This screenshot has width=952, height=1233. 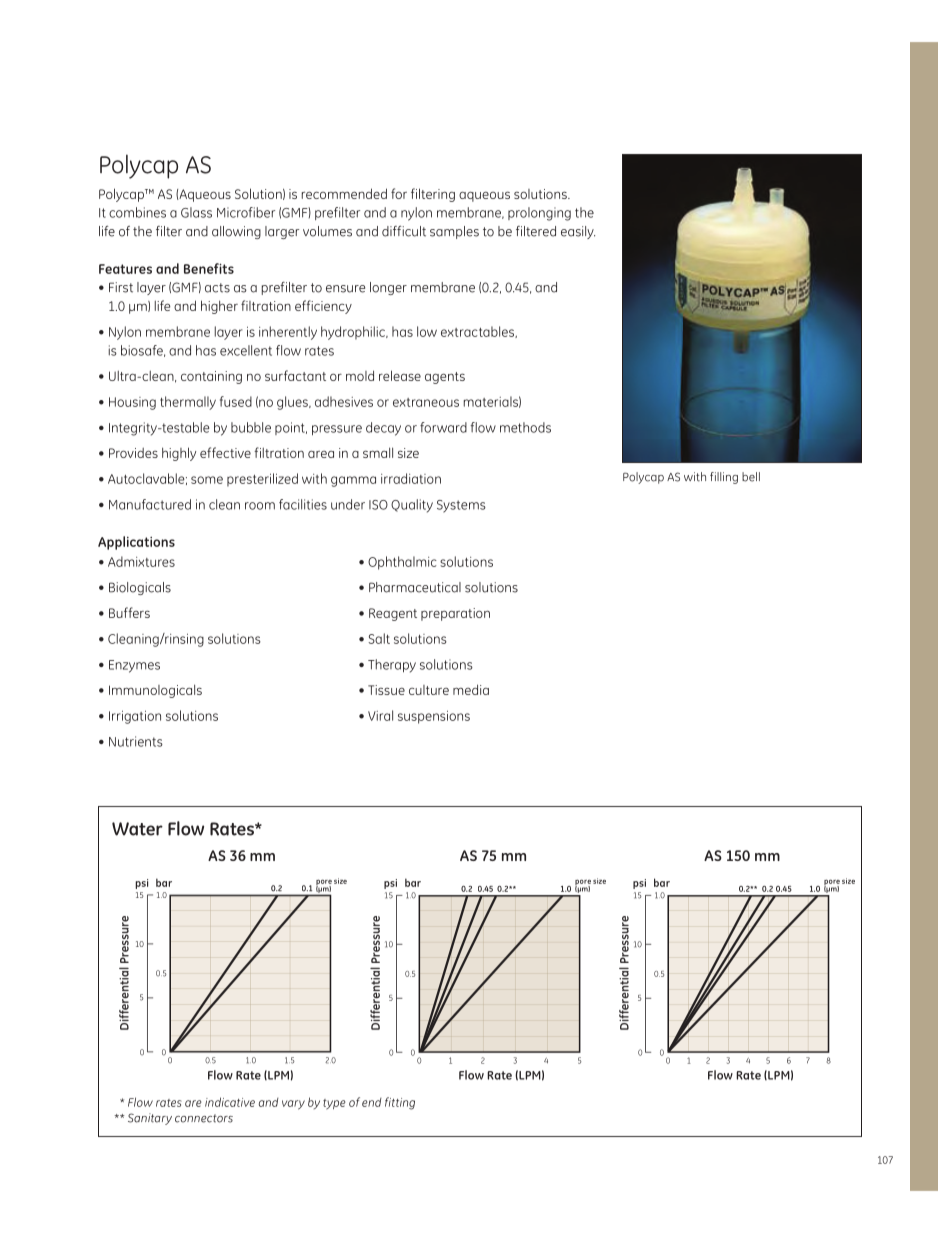 I want to click on samples, so click(x=454, y=232).
